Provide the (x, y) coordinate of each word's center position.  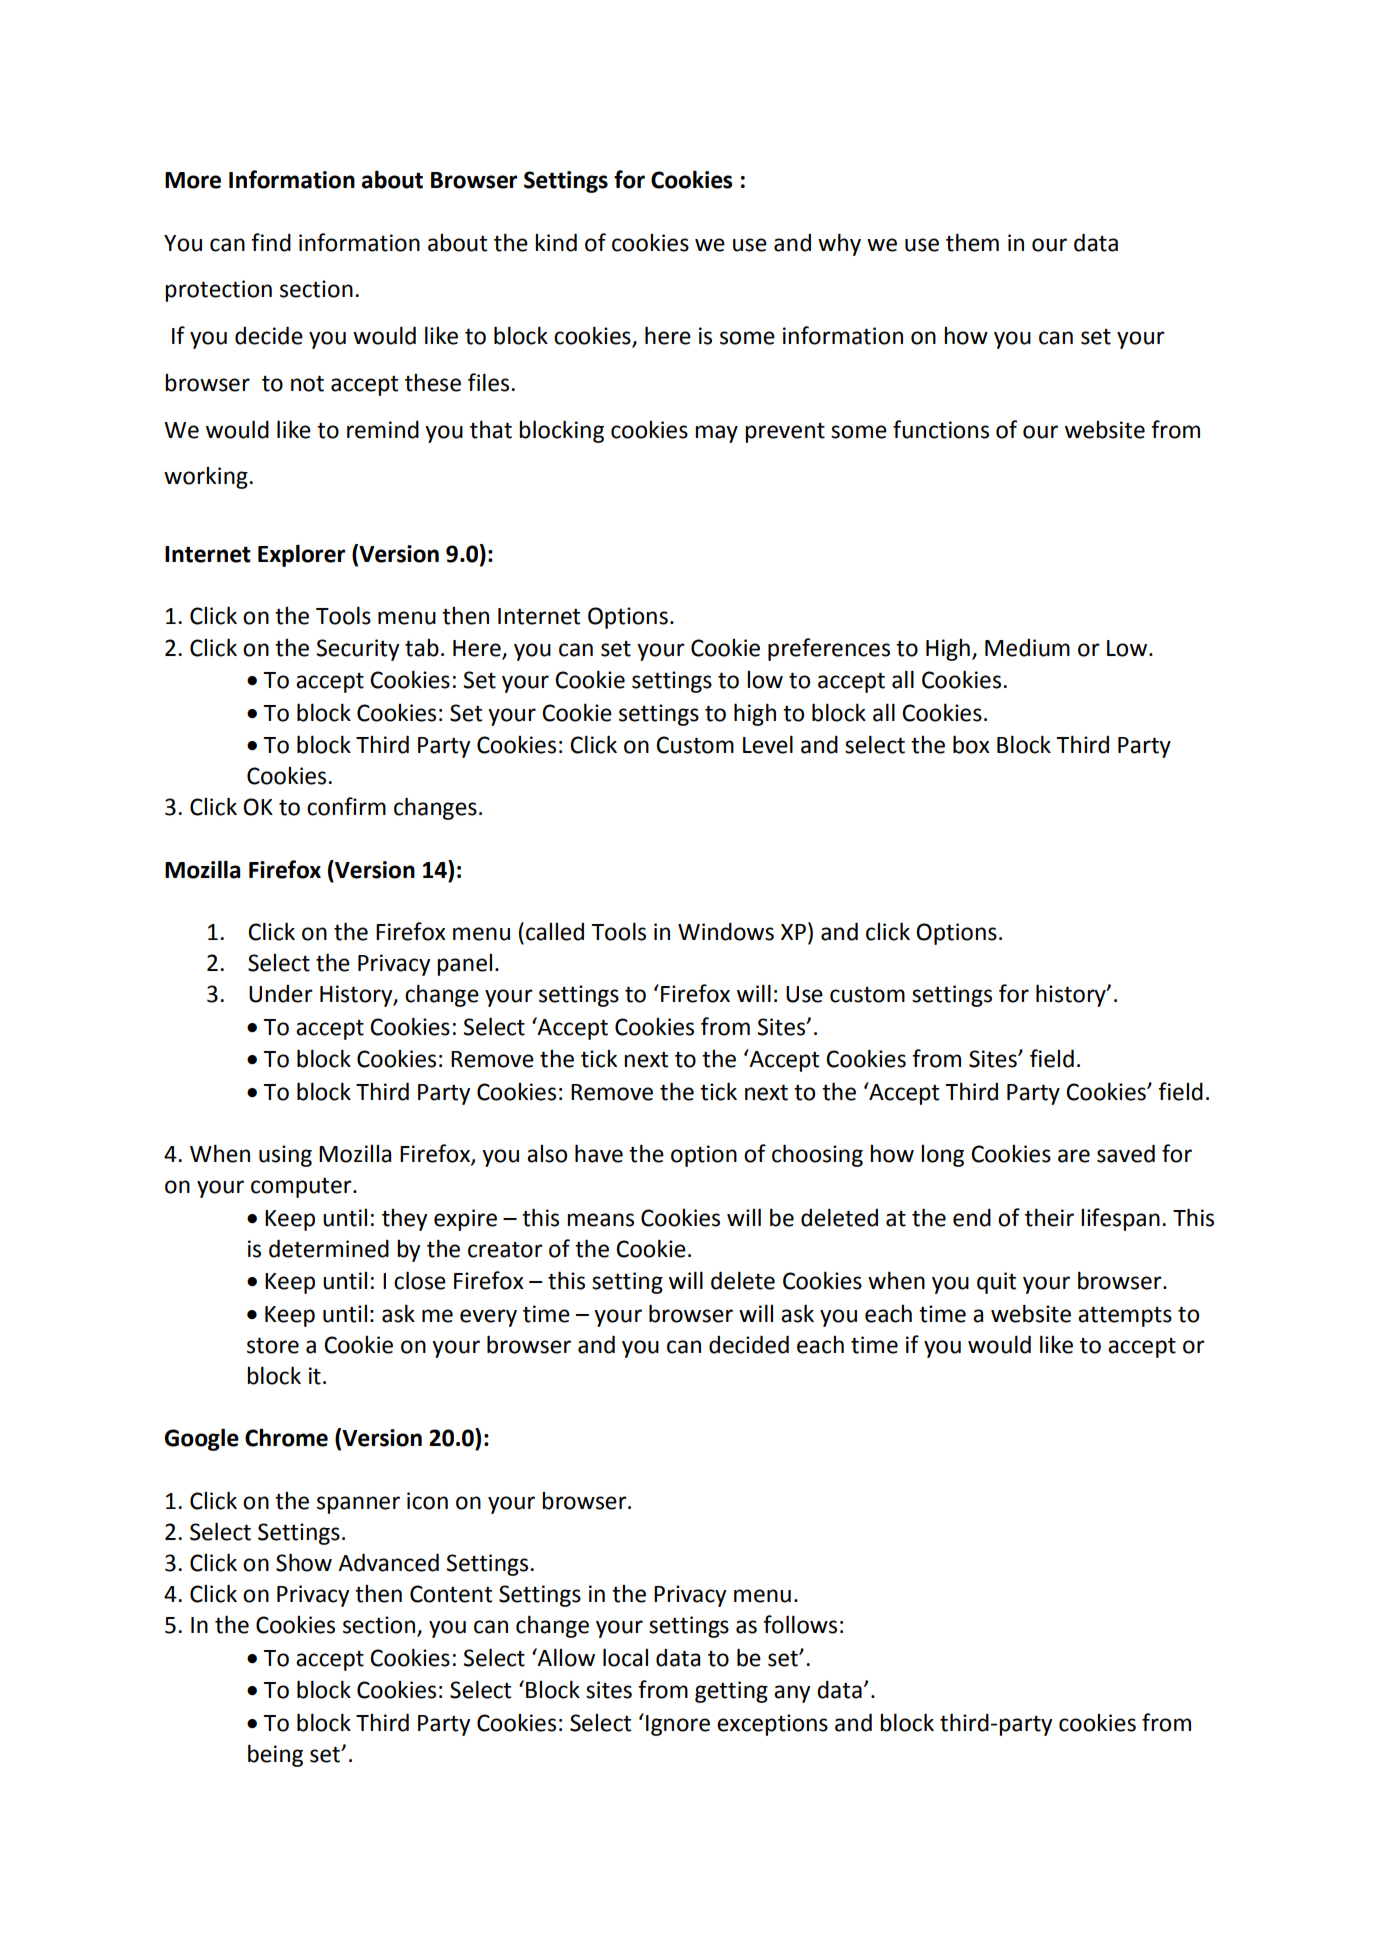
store (273, 1345)
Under (281, 994)
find (271, 242)
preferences (829, 649)
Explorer (301, 555)
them (972, 242)
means (600, 1220)
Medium (1027, 648)
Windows (726, 932)
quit (996, 1283)
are (1074, 1156)
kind (556, 242)
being (275, 1755)
